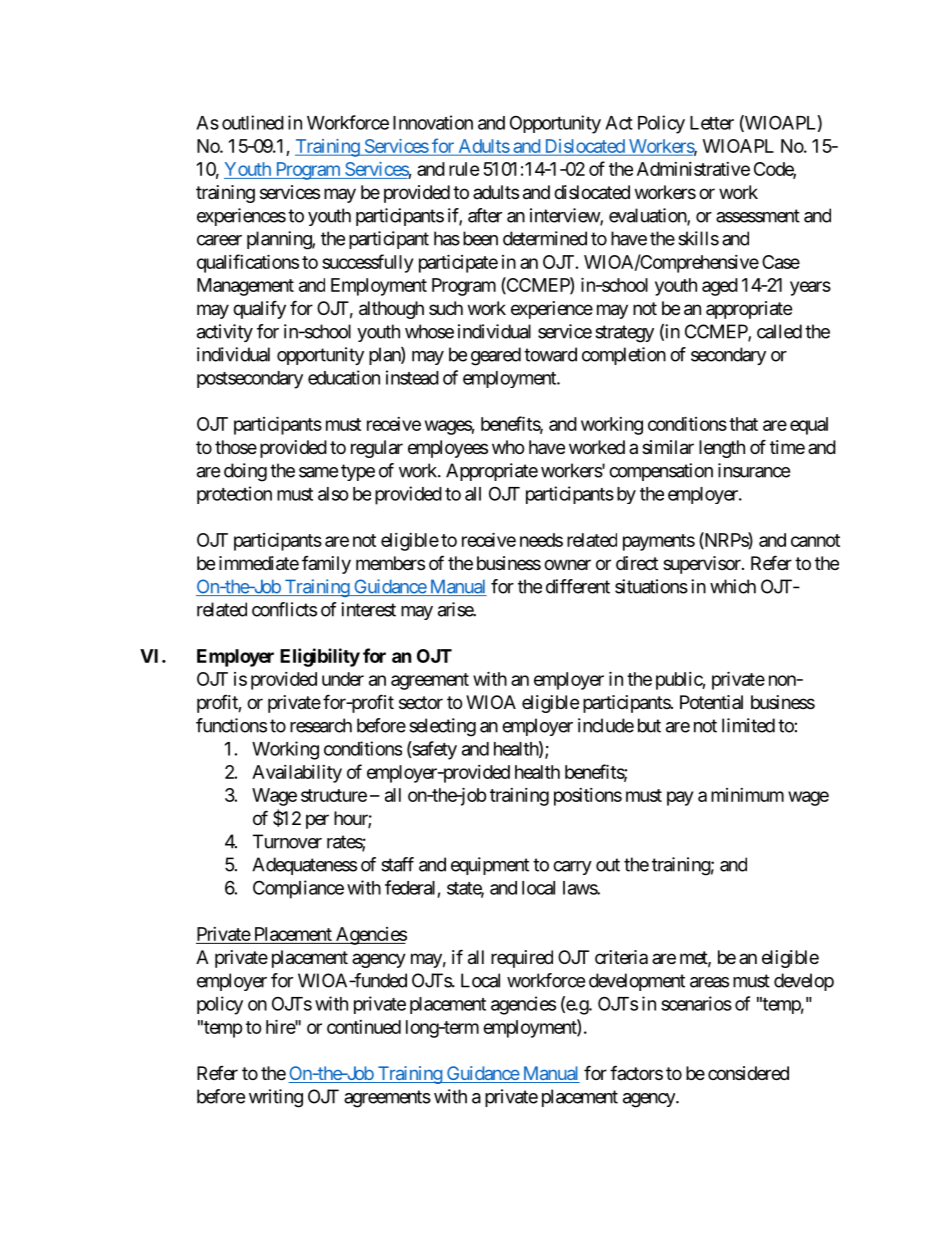 Image resolution: width=952 pixels, height=1233 pixels. What do you see at coordinates (567, 564) in the screenshot?
I see `owner` at bounding box center [567, 564].
